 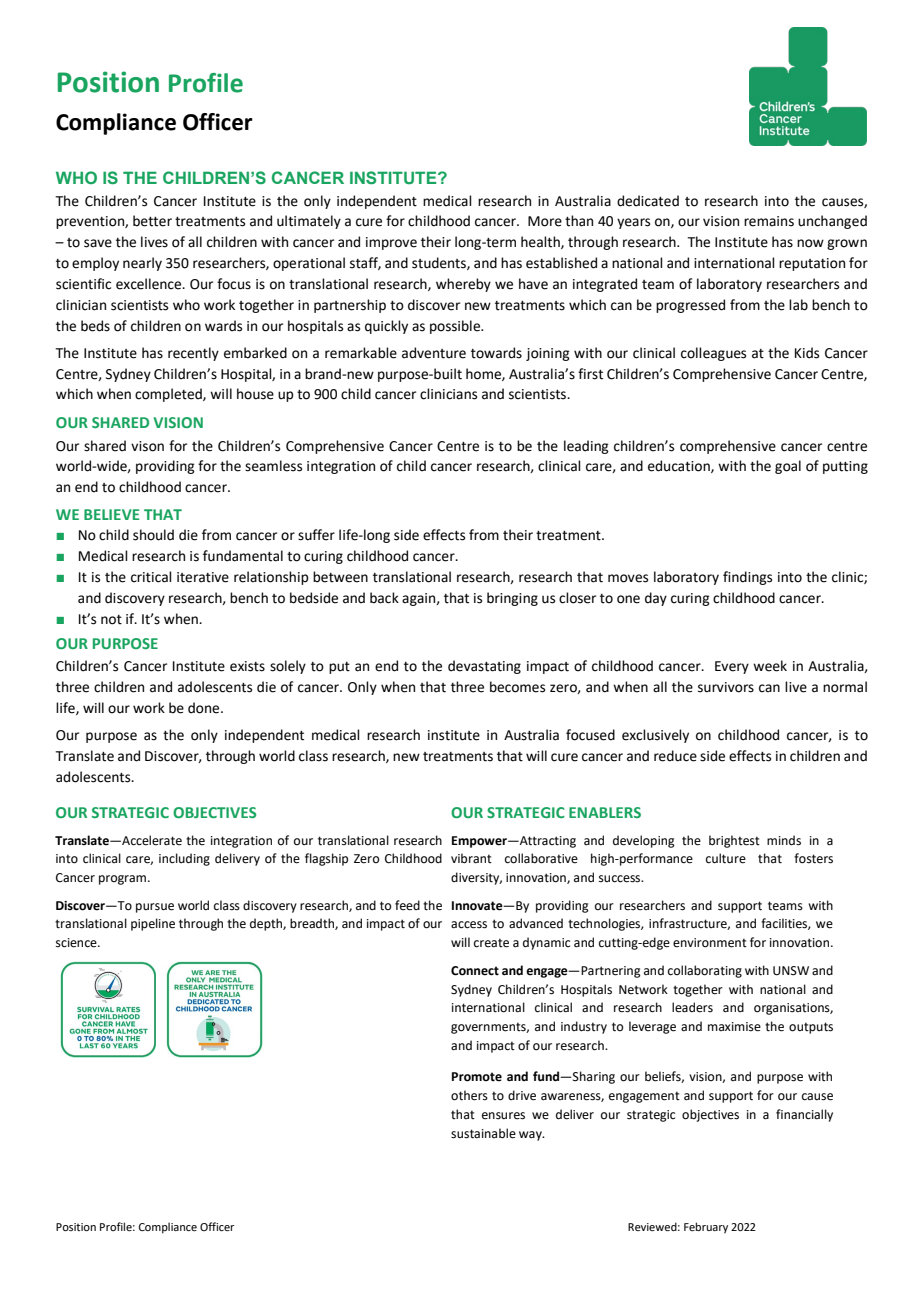 What do you see at coordinates (726, 687) in the image?
I see `survivors` at bounding box center [726, 687].
